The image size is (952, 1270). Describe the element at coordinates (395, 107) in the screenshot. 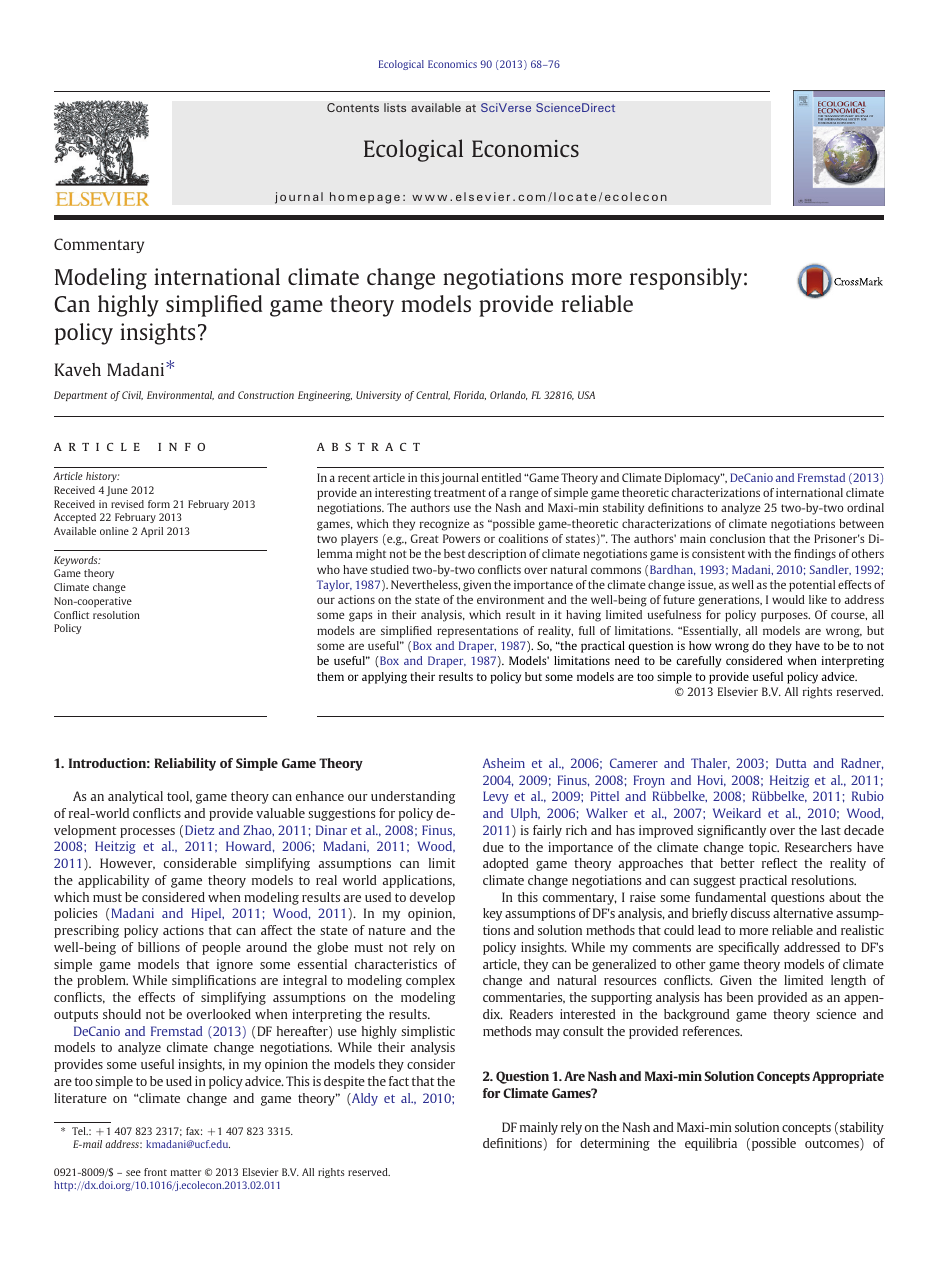

I see `lists` at that location.
